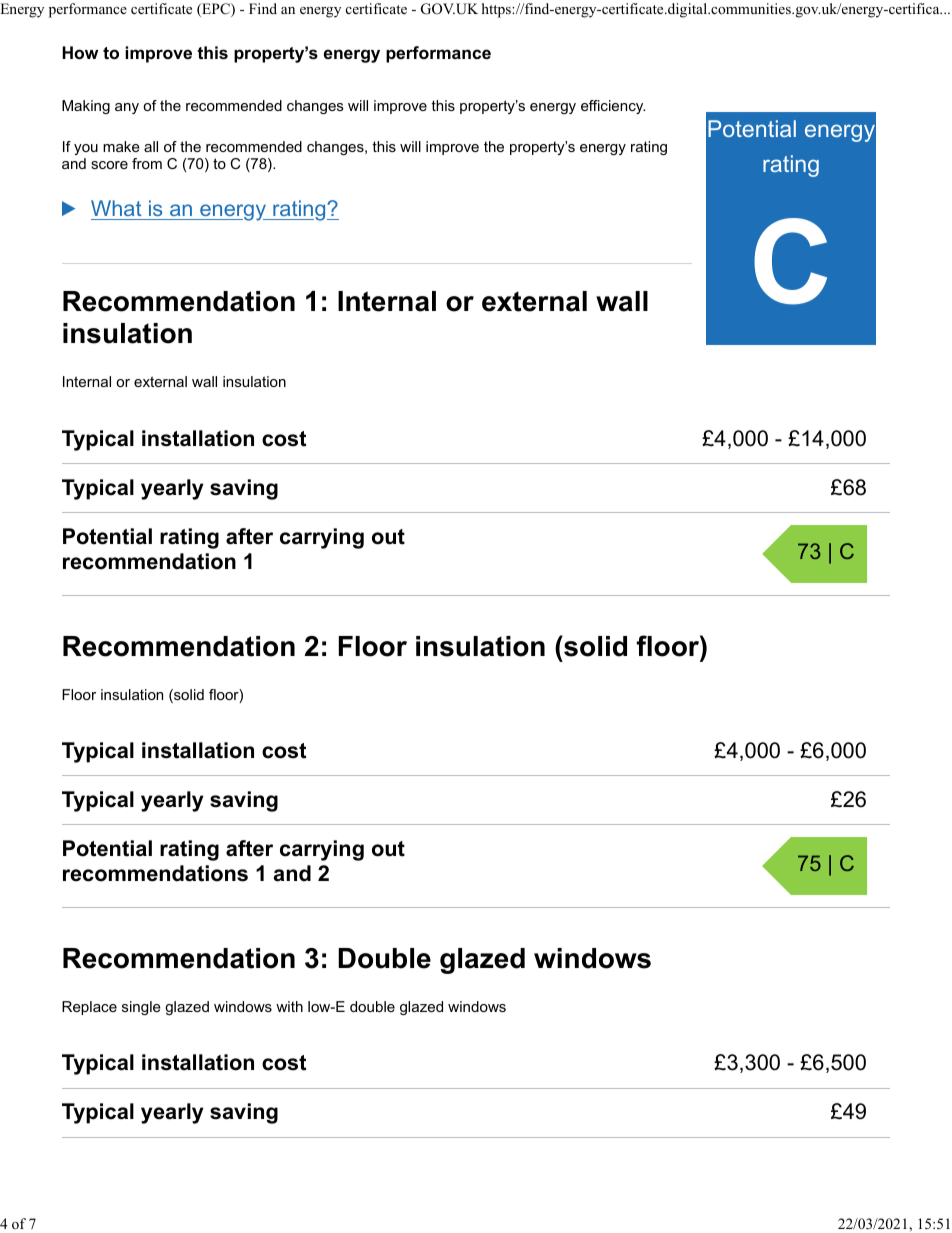 The width and height of the image is (952, 1233). I want to click on Replace, so click(89, 1008).
